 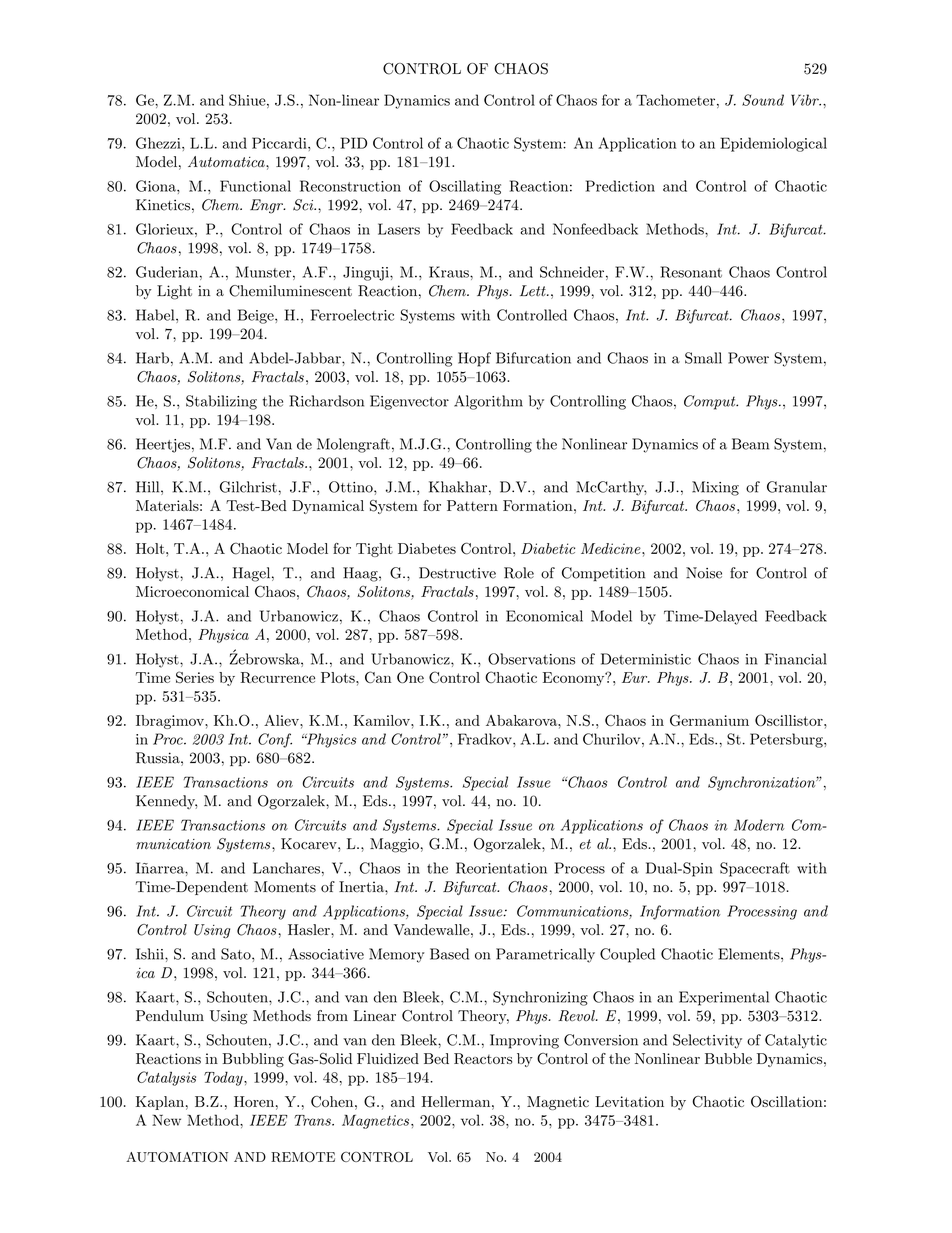 What do you see at coordinates (483, 1059) in the image?
I see `Reactors` at bounding box center [483, 1059].
